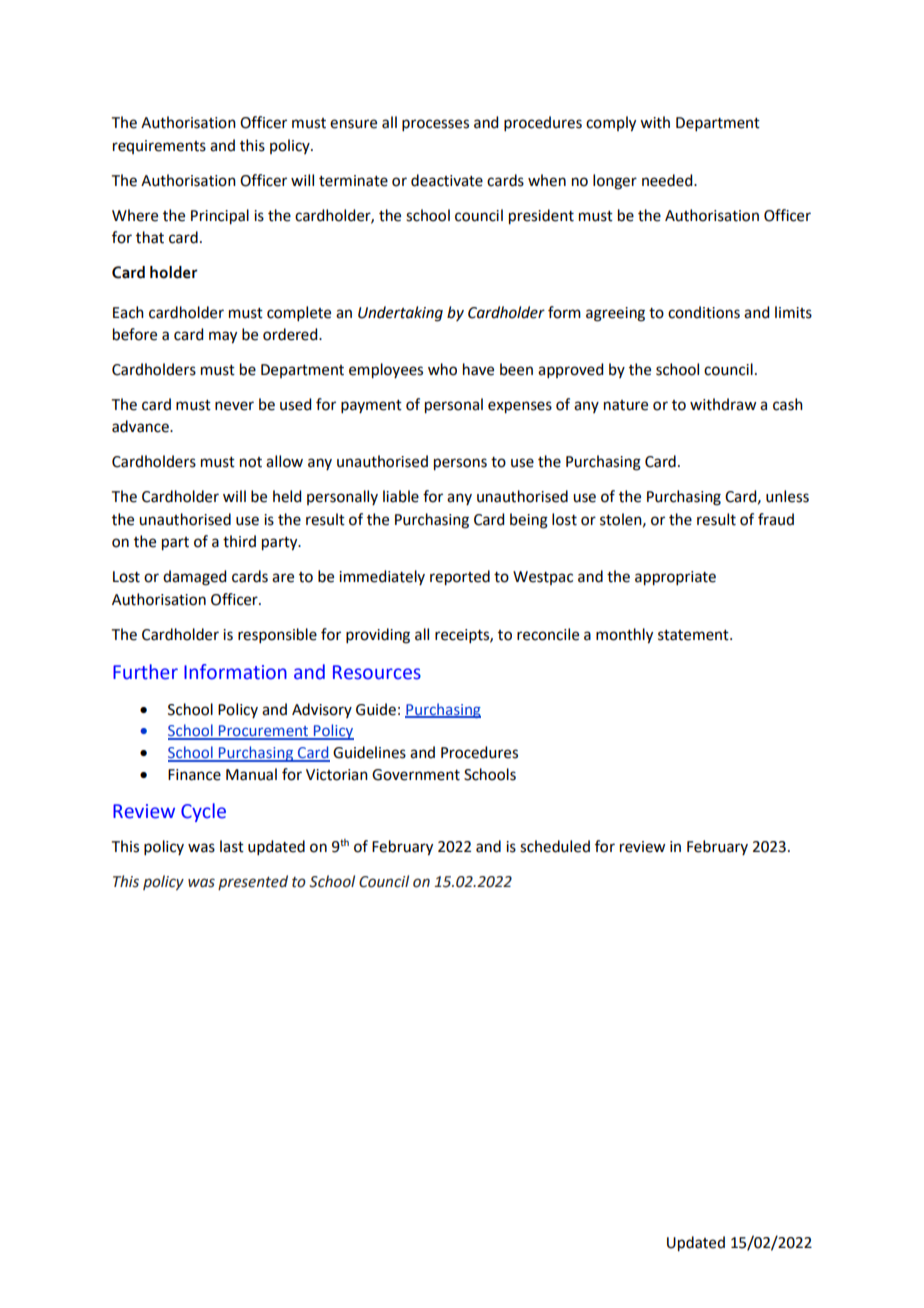  I want to click on requirements, so click(159, 147).
